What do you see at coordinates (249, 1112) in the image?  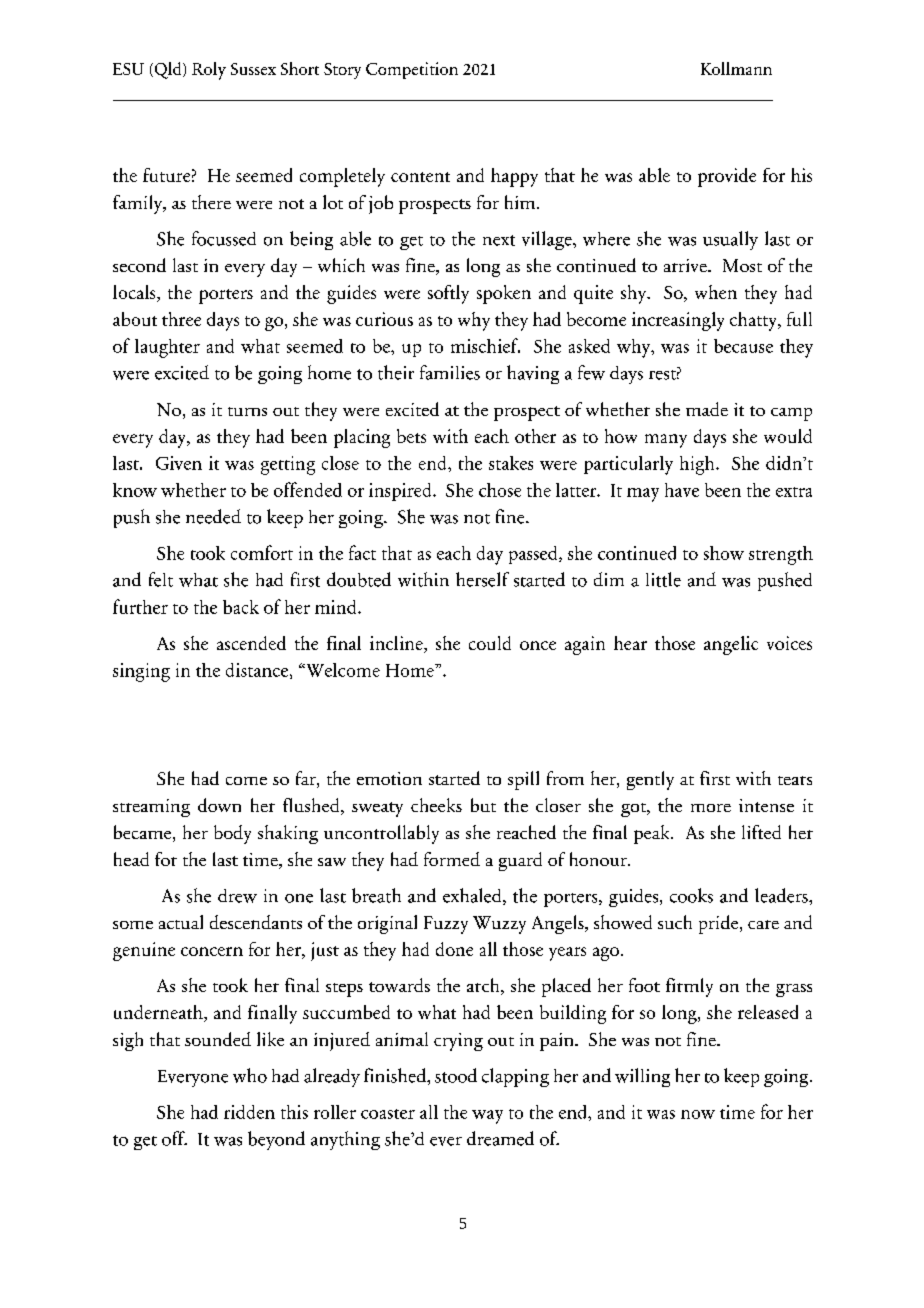 I see `ridden` at bounding box center [249, 1112].
